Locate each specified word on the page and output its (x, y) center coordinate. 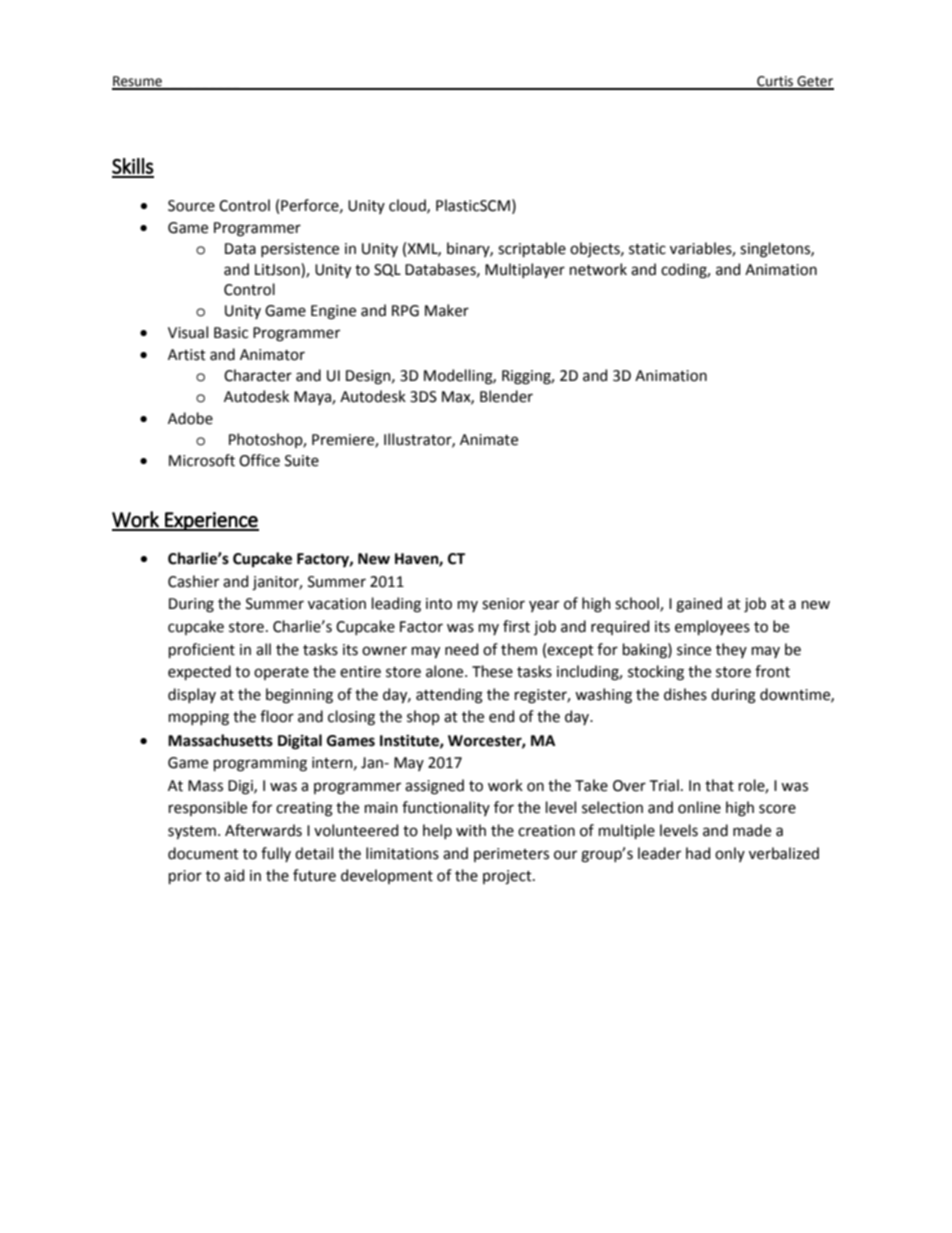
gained (699, 605)
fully (276, 854)
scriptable (532, 249)
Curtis (775, 82)
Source (191, 206)
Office (259, 460)
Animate (489, 440)
